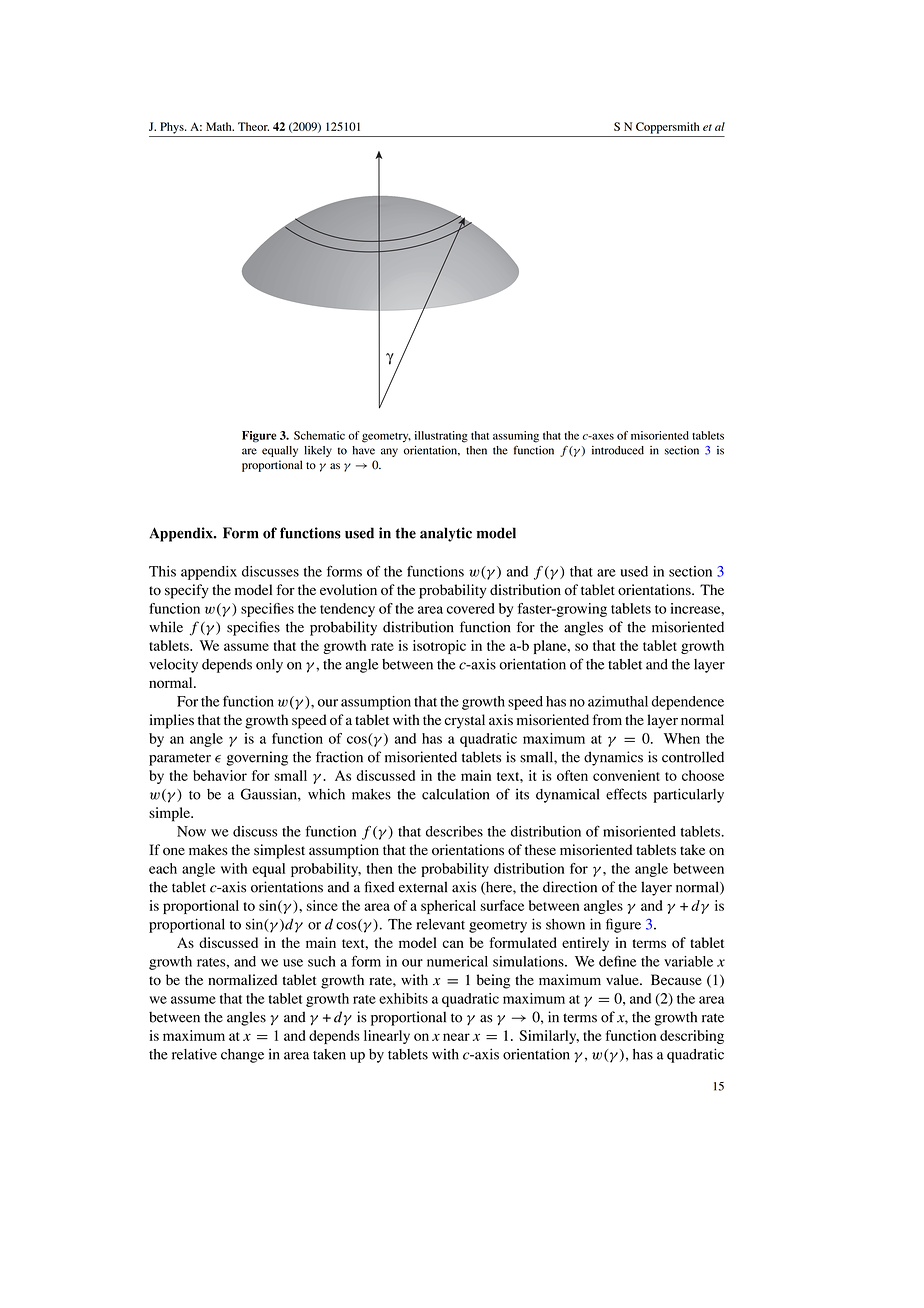  What do you see at coordinates (173, 128) in the screenshot?
I see `Phys` at bounding box center [173, 128].
